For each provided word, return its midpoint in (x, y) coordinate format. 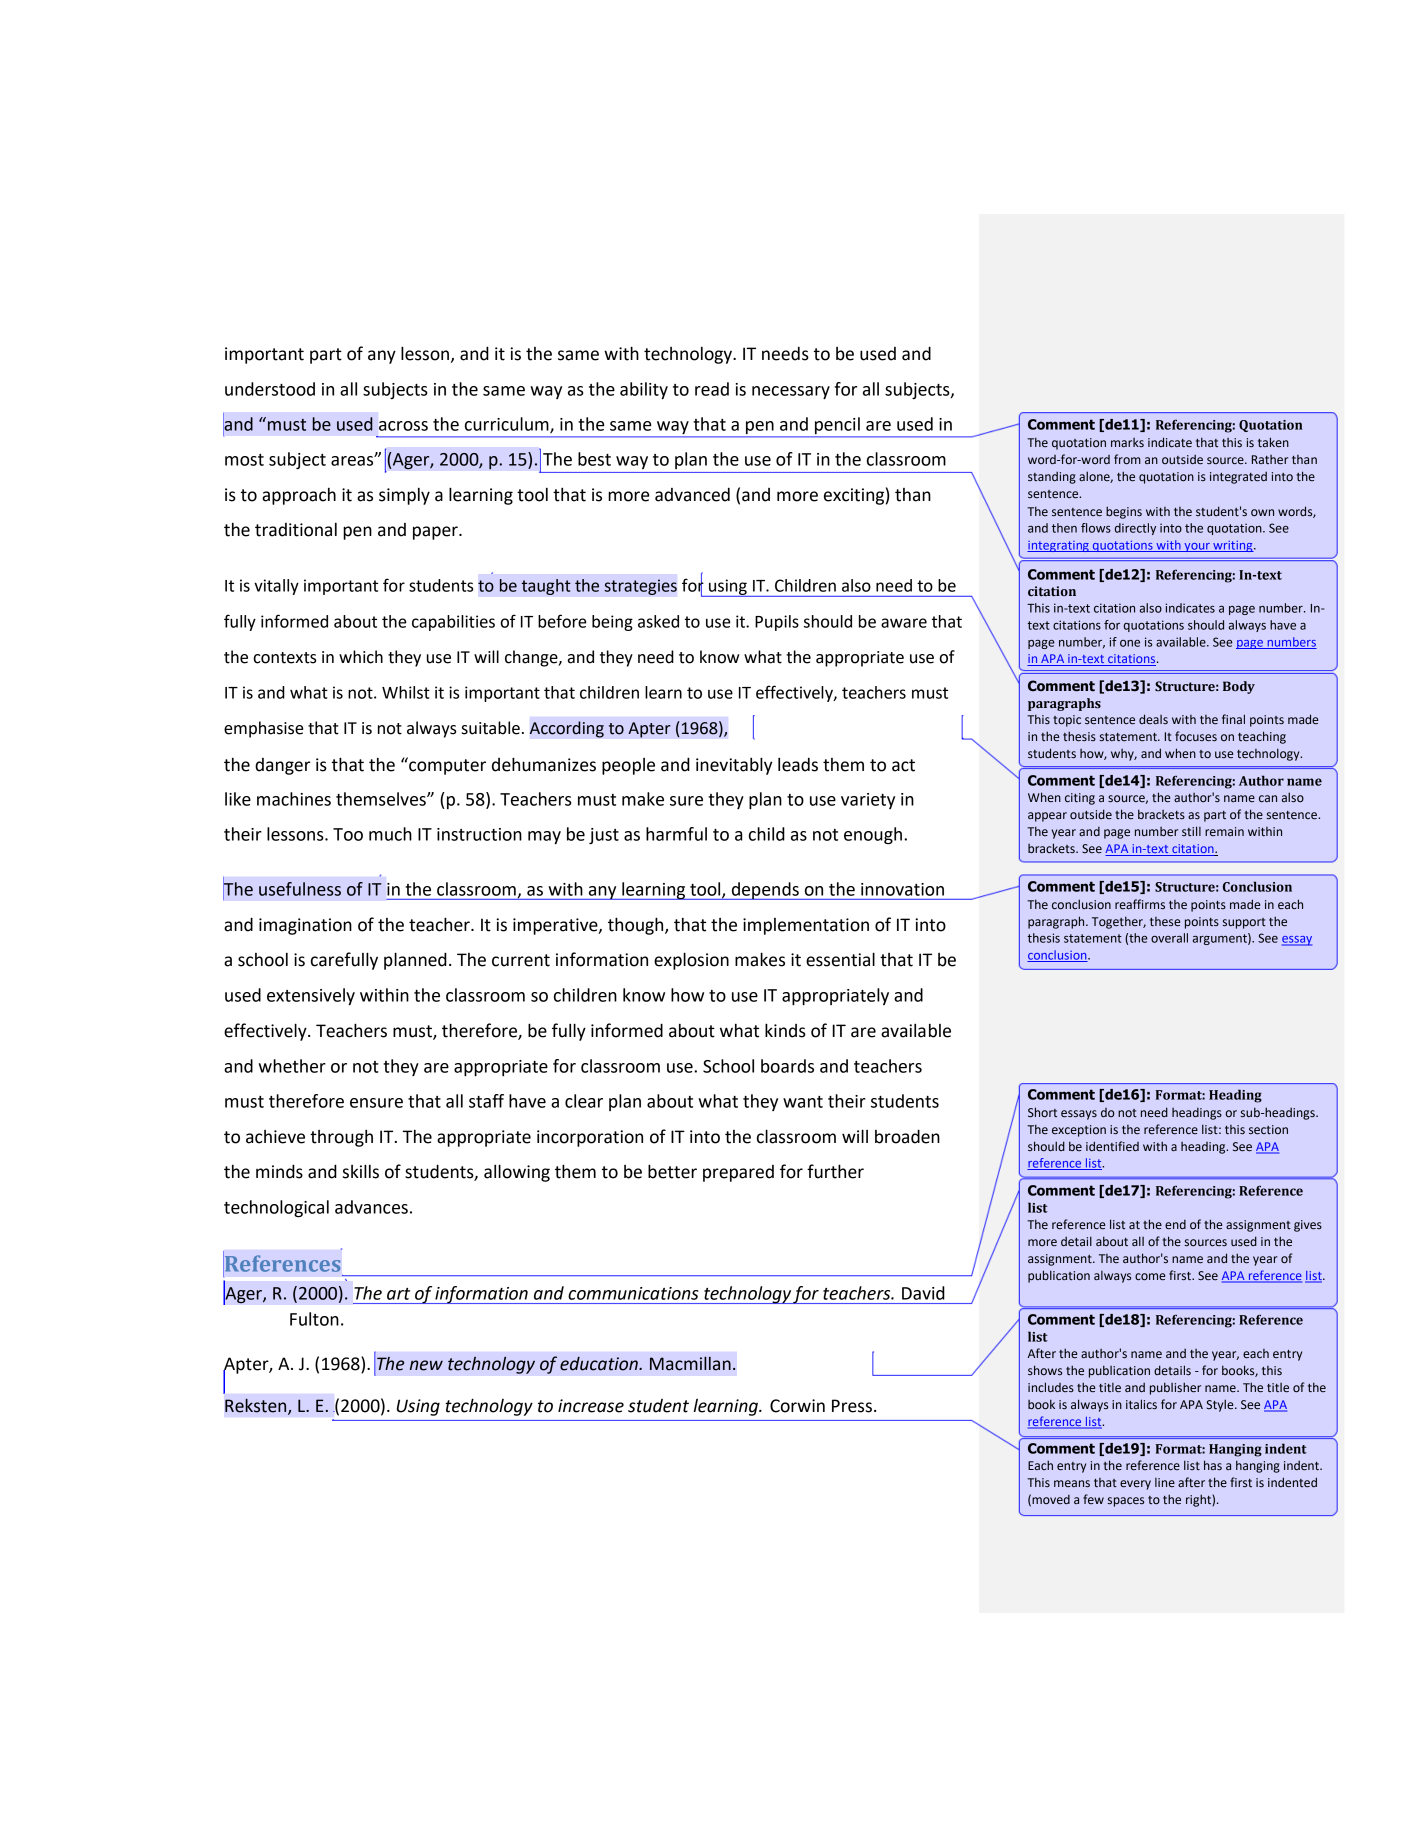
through (341, 1138)
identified (1112, 1146)
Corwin (797, 1406)
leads (798, 764)
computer (446, 766)
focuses (1196, 736)
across (403, 426)
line (1165, 1482)
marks (1127, 442)
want (803, 1102)
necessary (791, 392)
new (426, 1365)
